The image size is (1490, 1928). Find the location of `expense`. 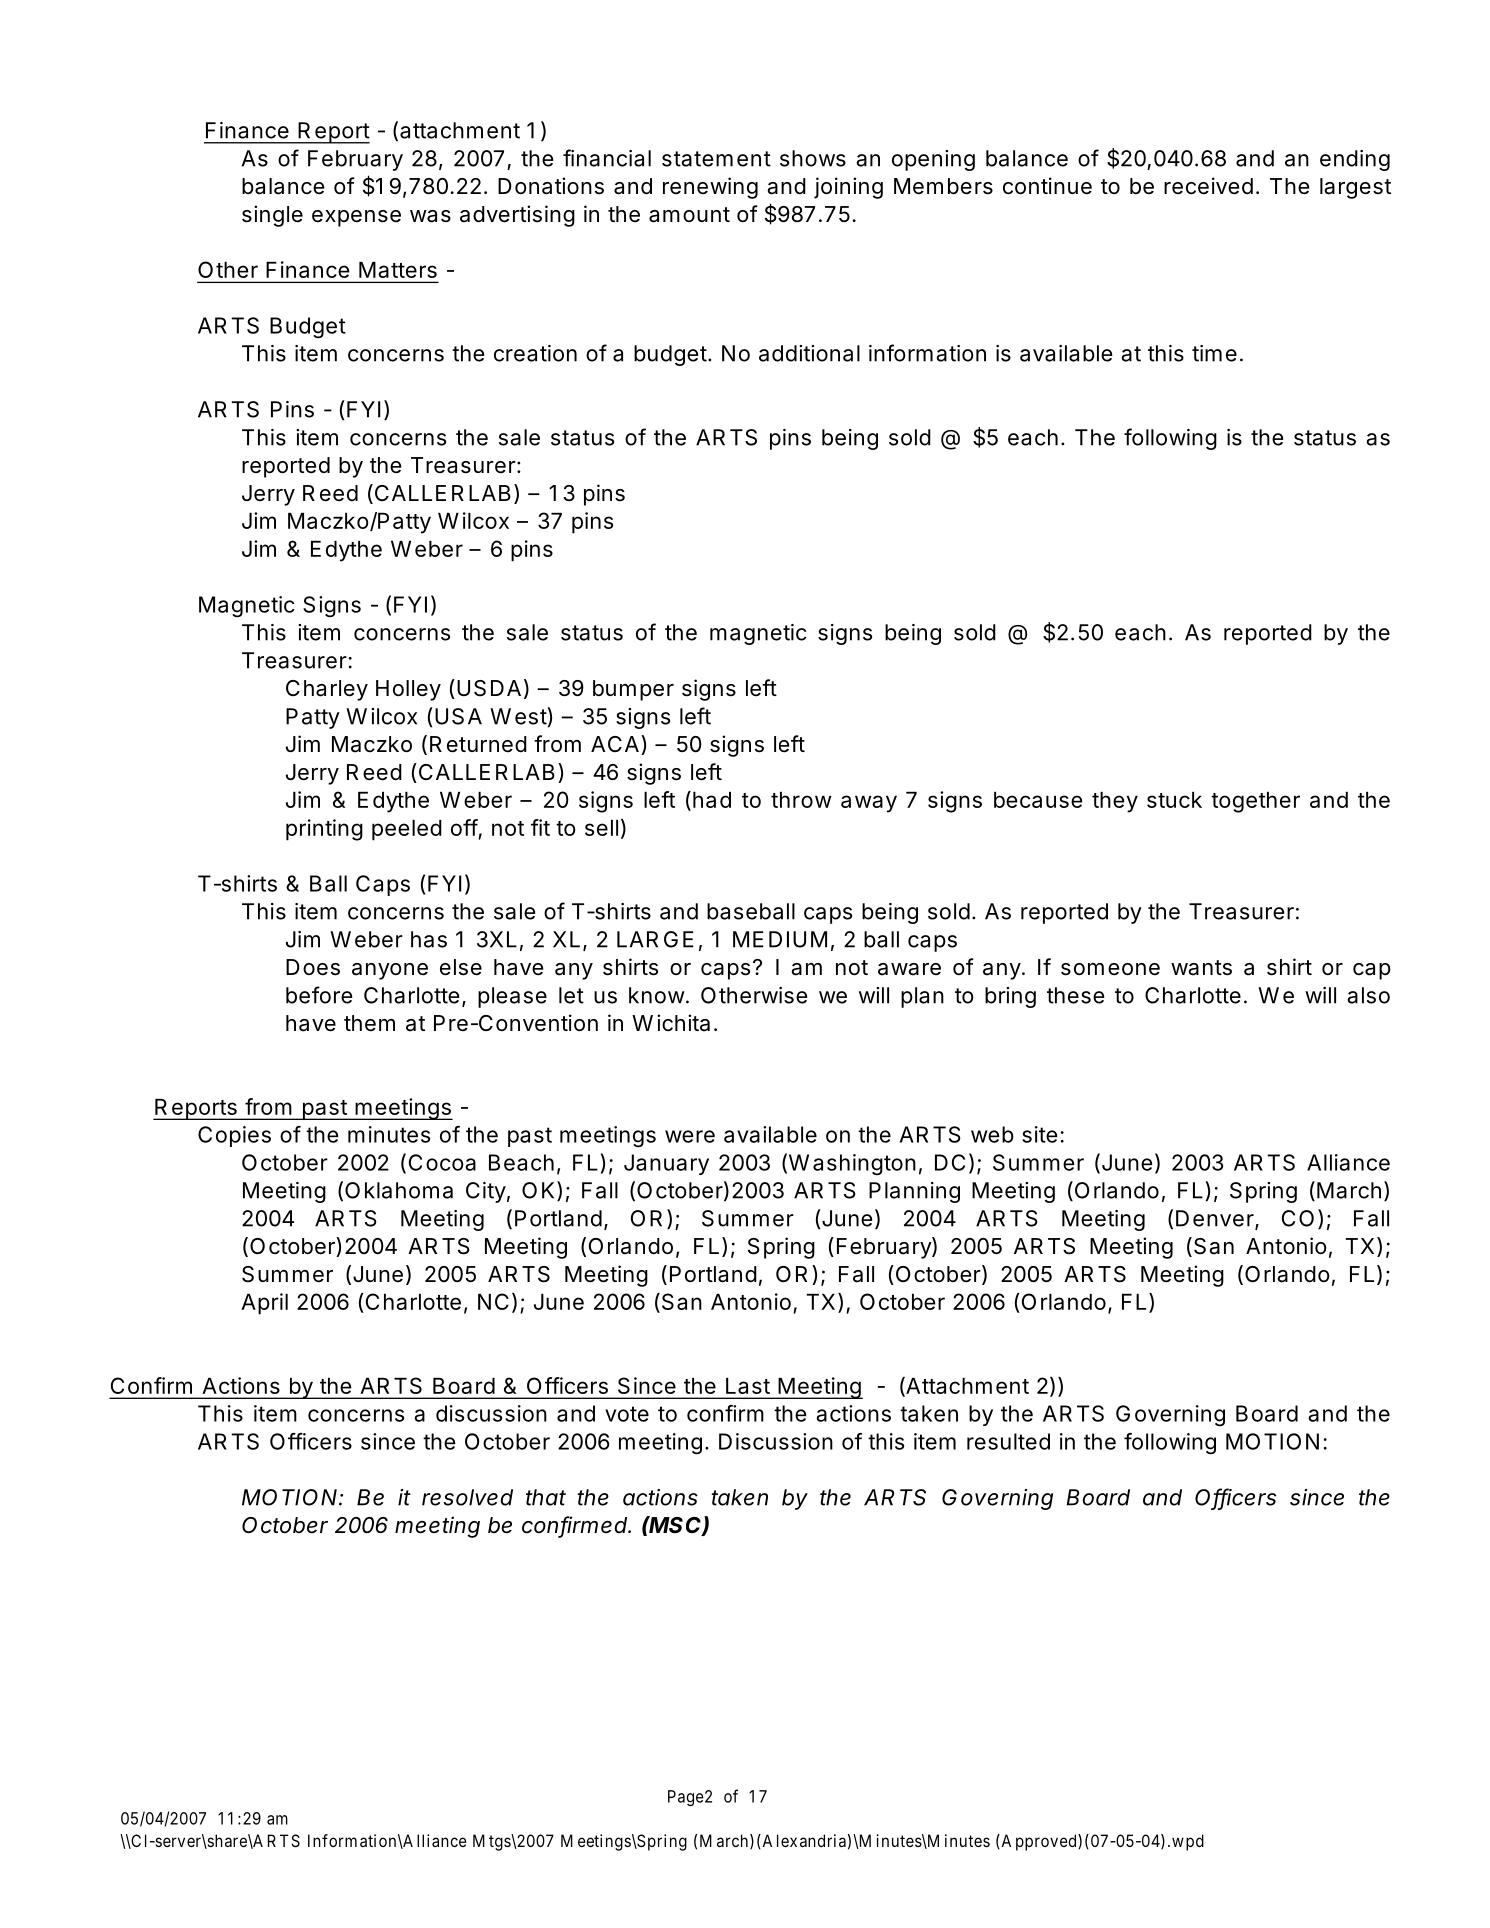

expense is located at coordinates (356, 218).
